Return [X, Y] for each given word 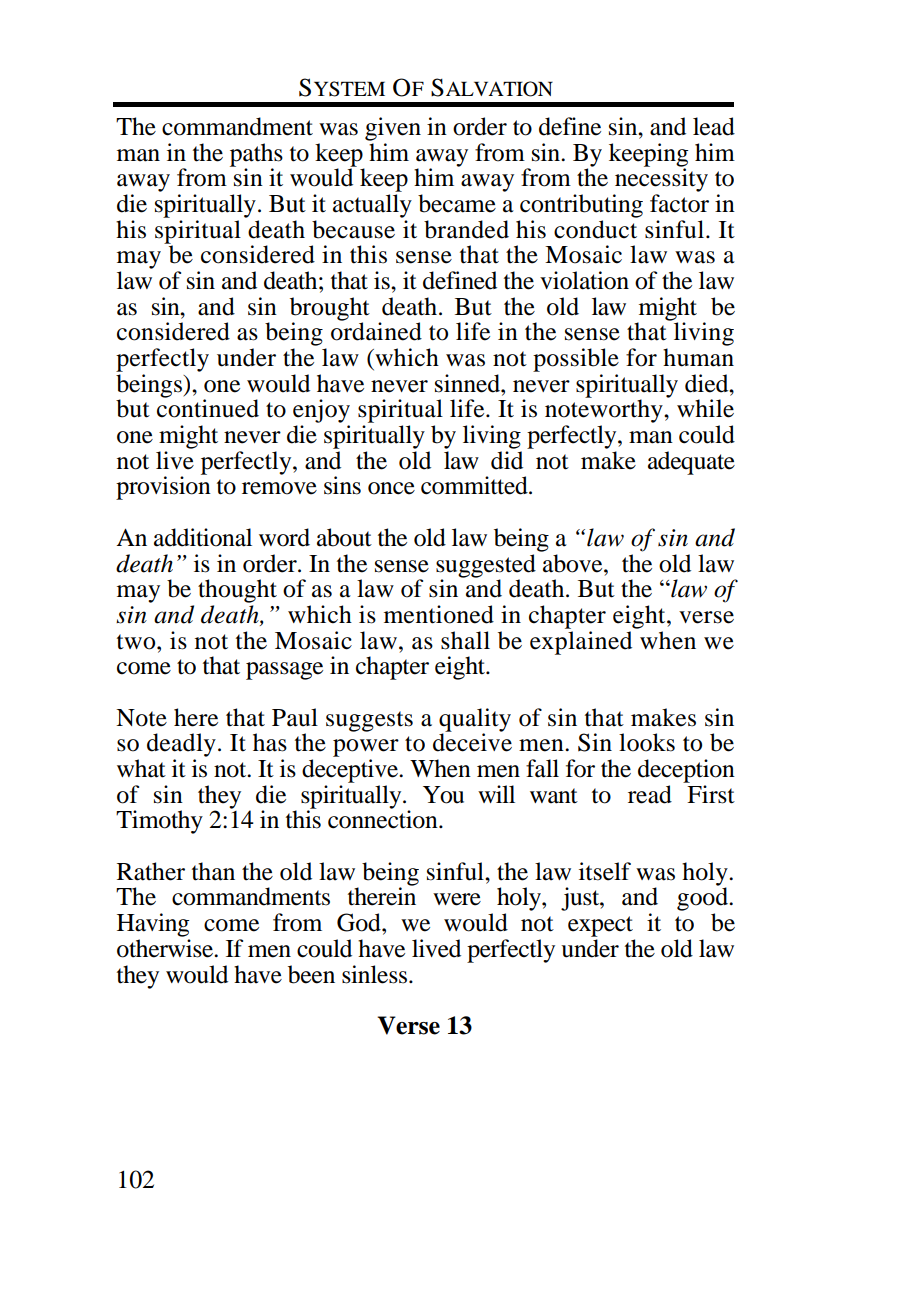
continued [208, 407]
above [574, 563]
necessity [661, 179]
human [698, 357]
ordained [376, 330]
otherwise [166, 948]
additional [203, 537]
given [393, 129]
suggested [486, 567]
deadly [181, 745]
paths [256, 156]
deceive [472, 741]
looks [647, 742]
